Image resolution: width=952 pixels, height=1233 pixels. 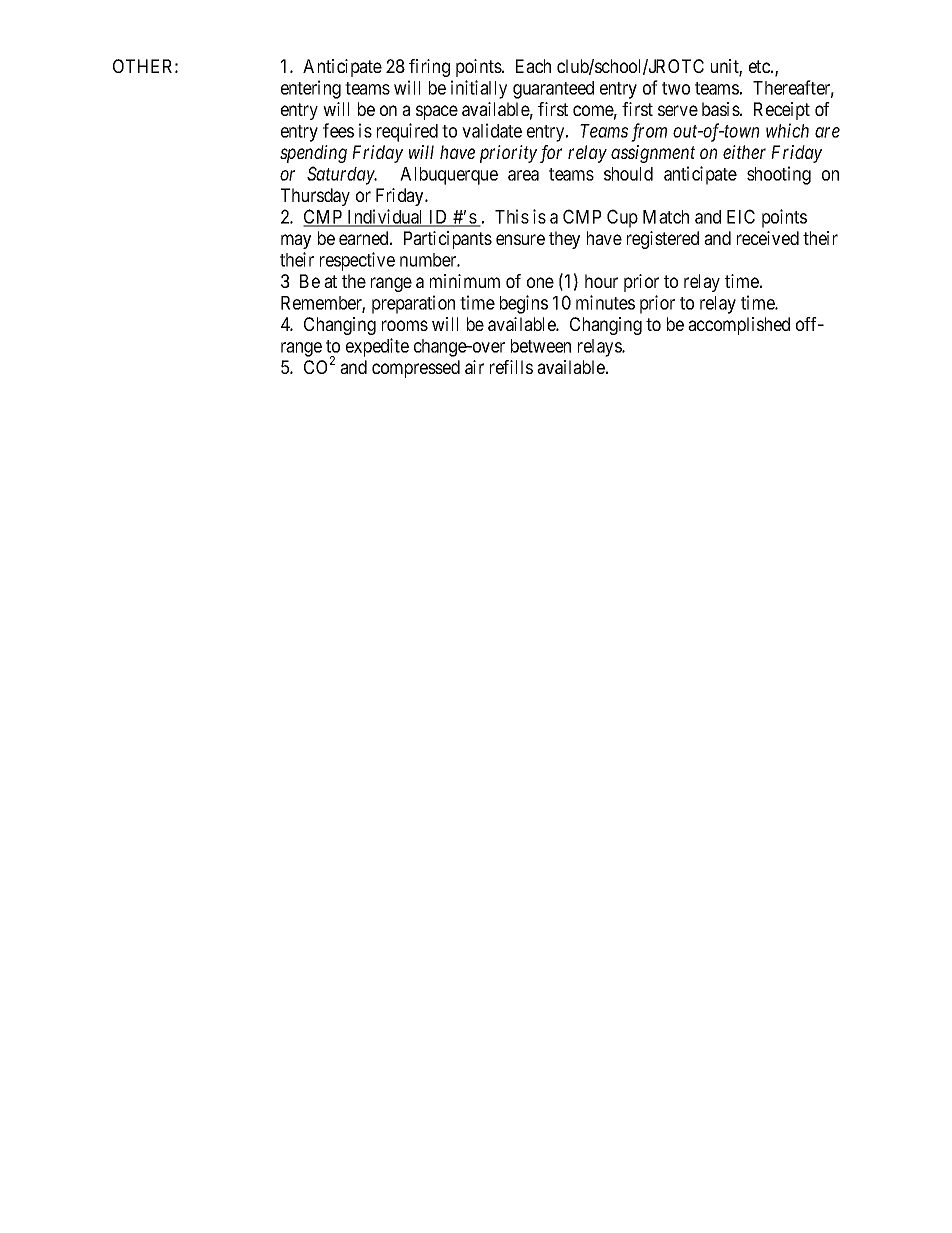 I want to click on preparation, so click(x=413, y=304).
